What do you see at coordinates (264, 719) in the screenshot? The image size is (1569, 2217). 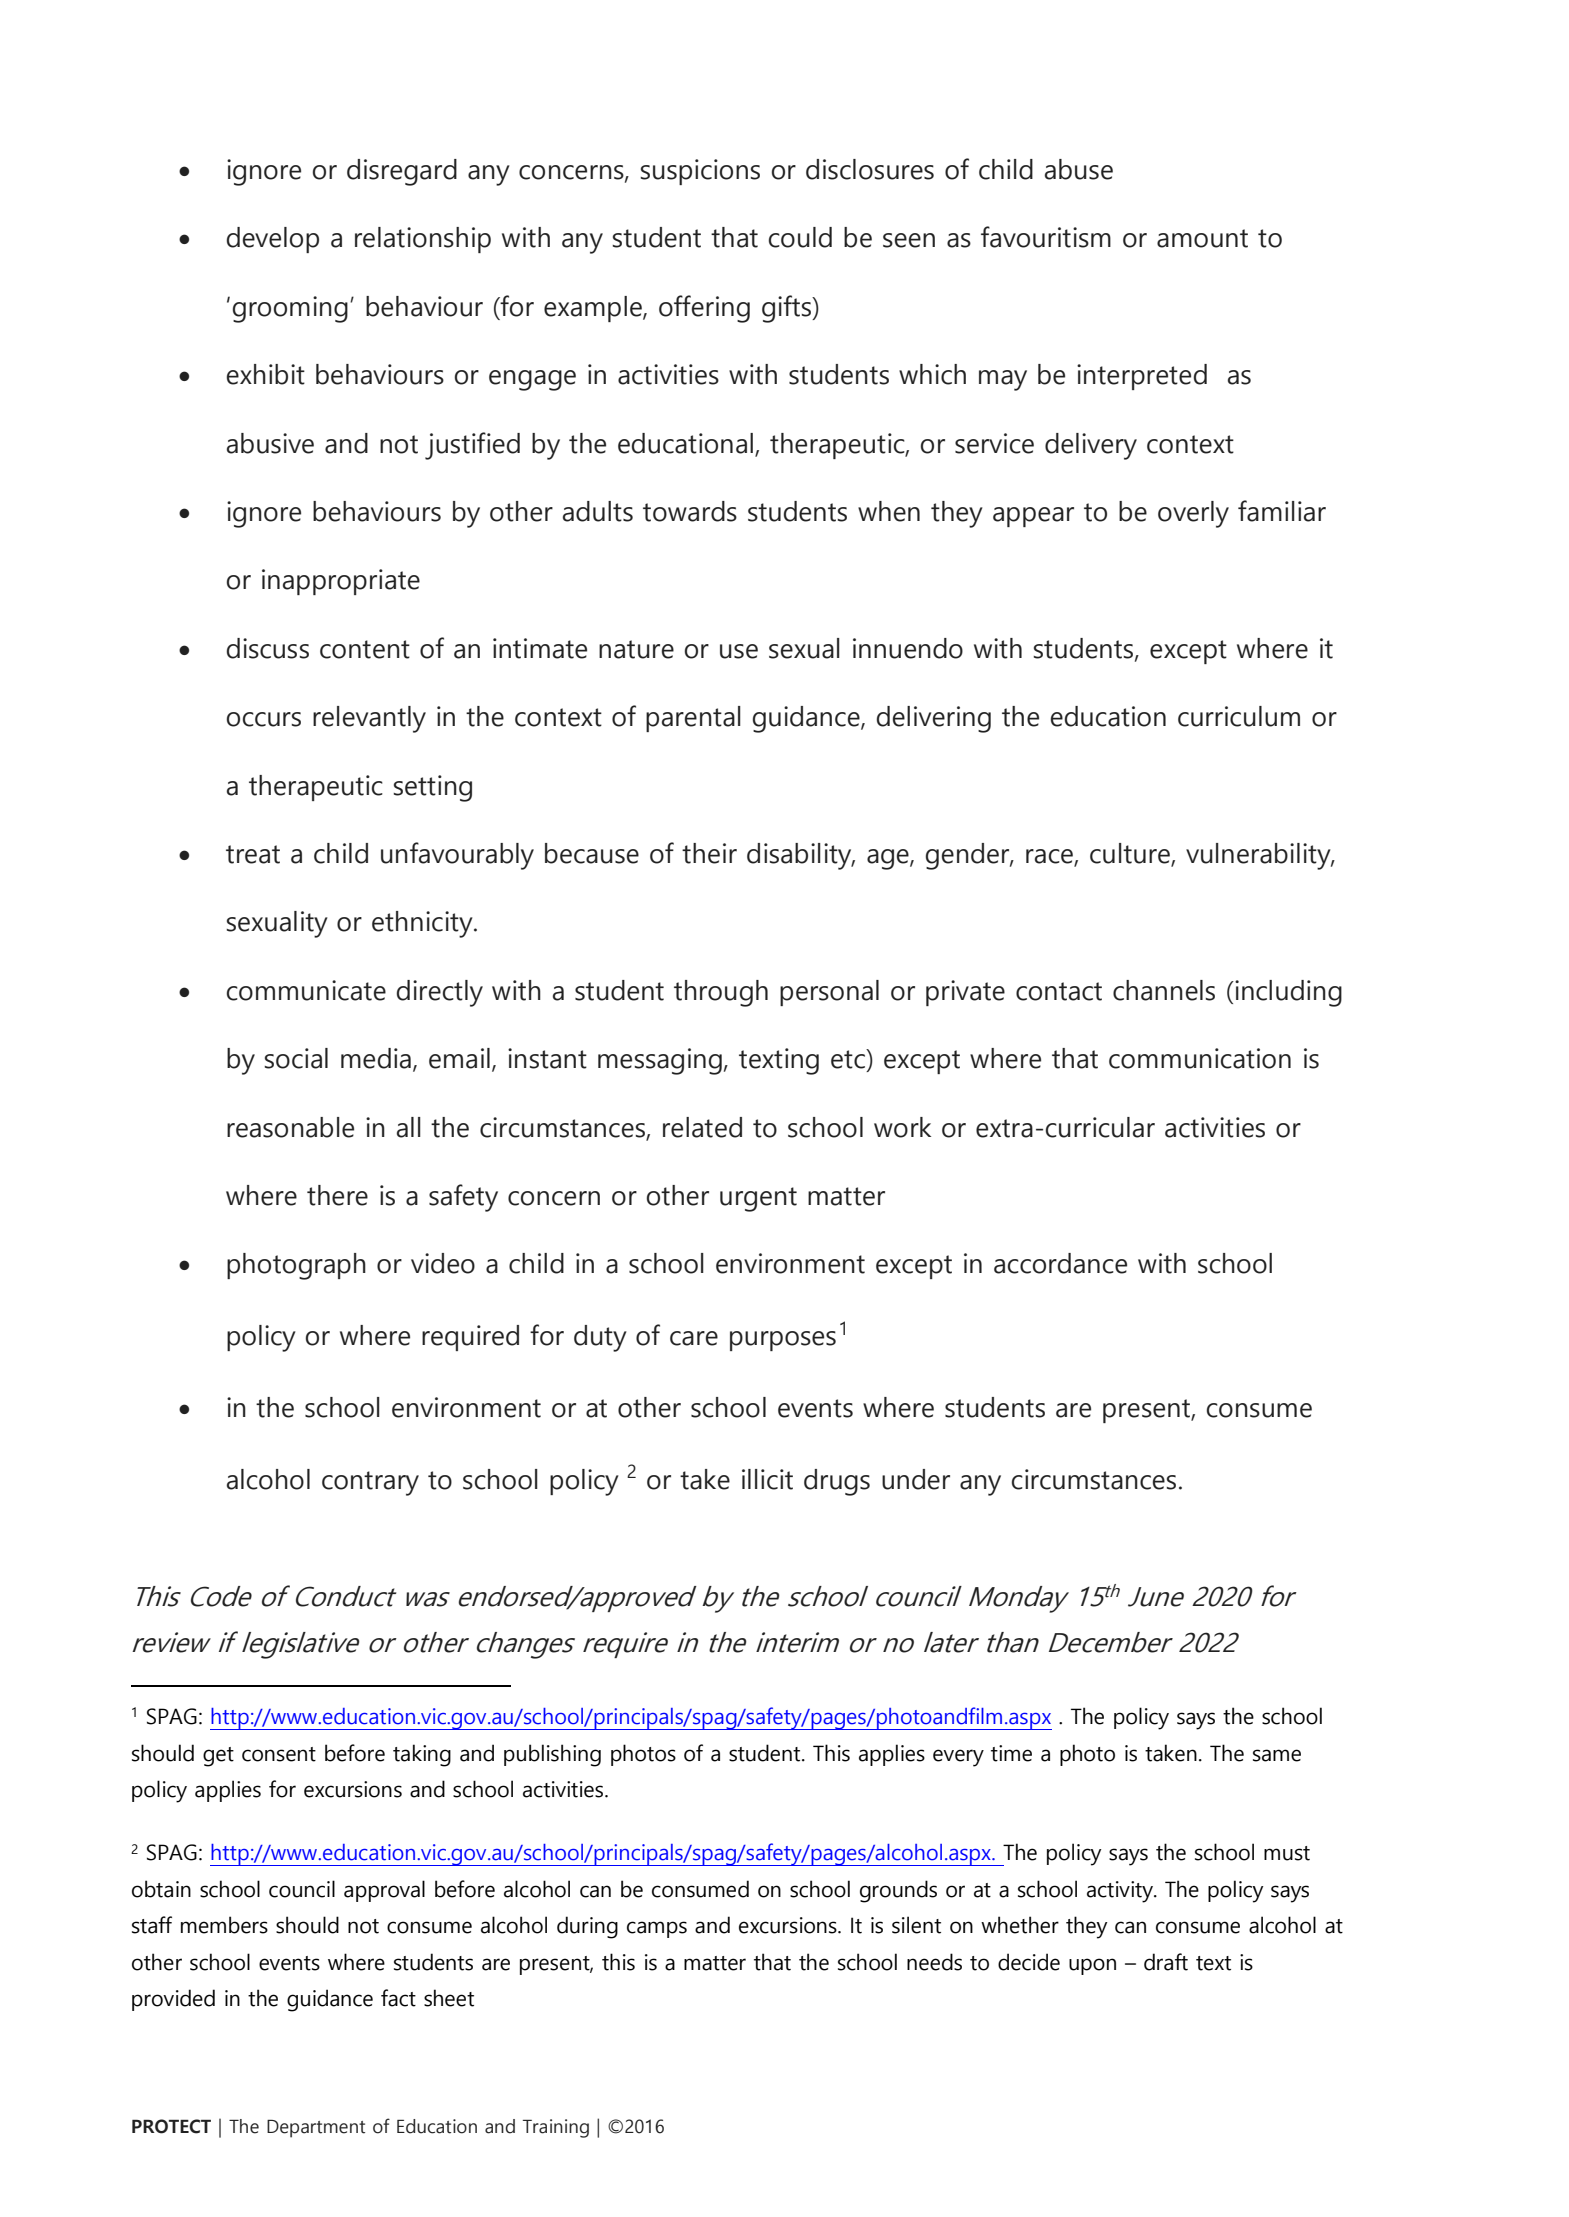 I see `occurs` at bounding box center [264, 719].
